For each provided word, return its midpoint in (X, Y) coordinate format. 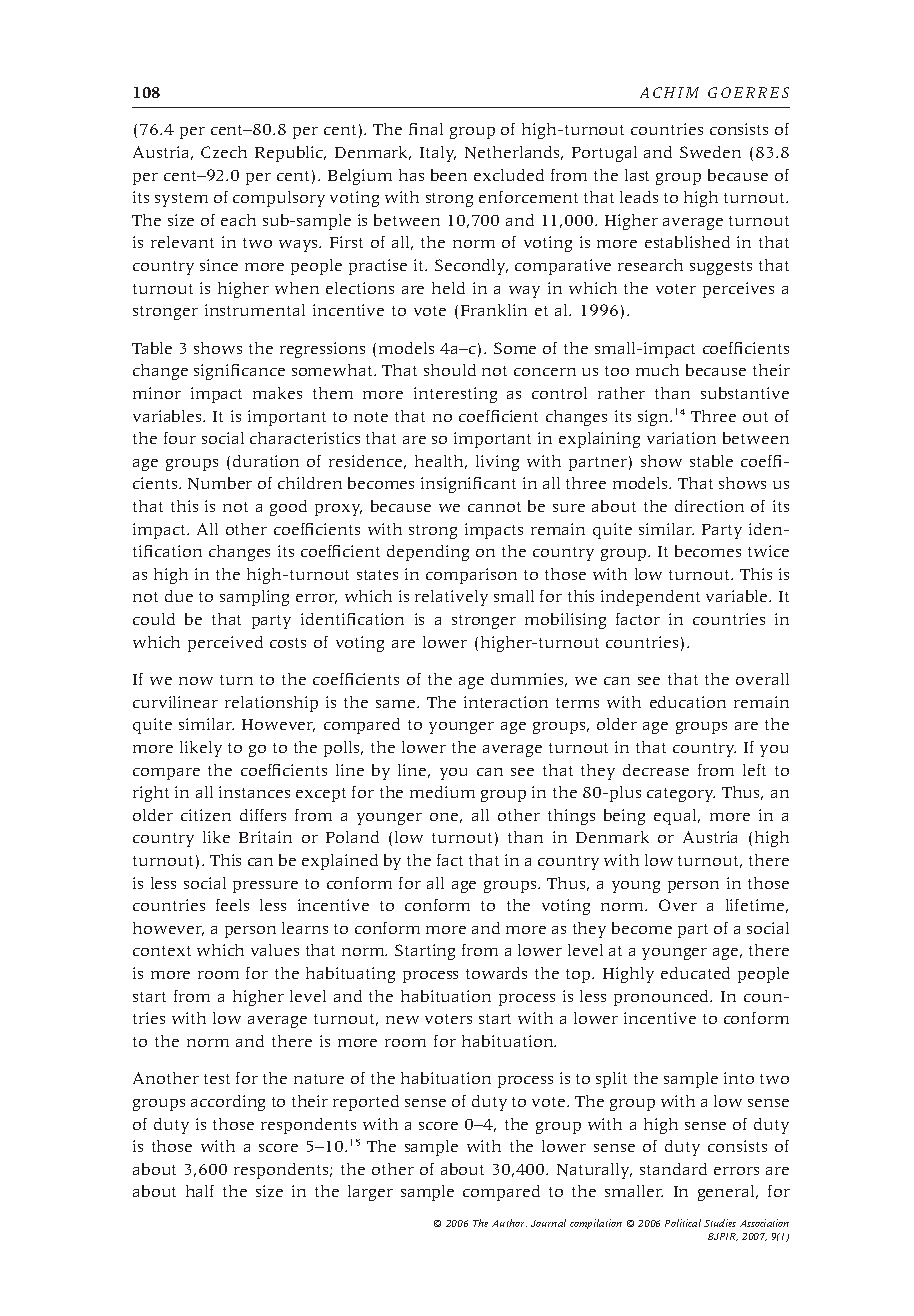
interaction (506, 702)
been (449, 175)
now (196, 681)
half (200, 1191)
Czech (224, 152)
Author (509, 1223)
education (688, 702)
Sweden (710, 152)
